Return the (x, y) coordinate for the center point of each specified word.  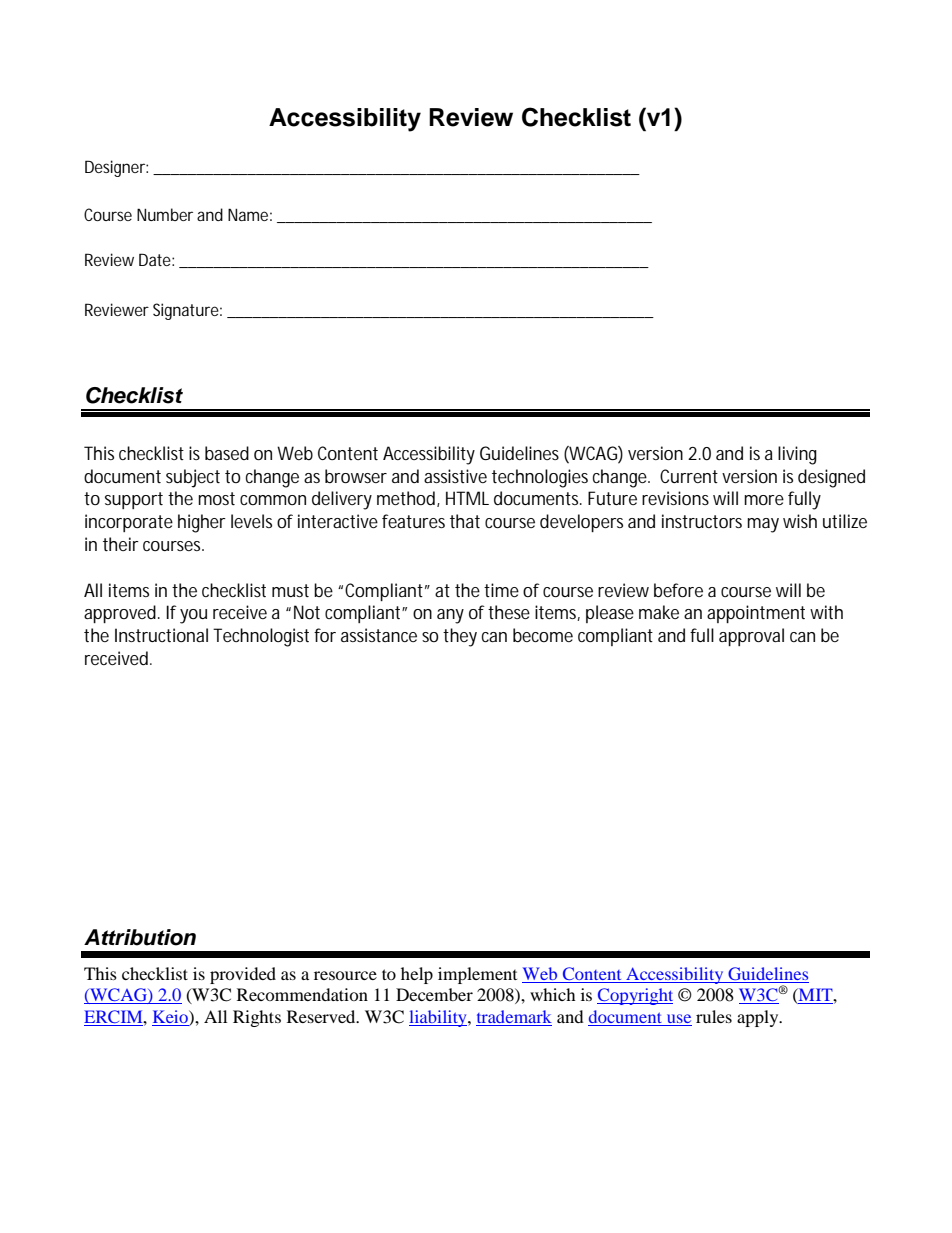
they (460, 637)
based (227, 453)
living (797, 455)
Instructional (161, 635)
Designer (116, 168)
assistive (455, 476)
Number (165, 214)
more (764, 500)
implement (477, 975)
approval (751, 637)
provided (243, 975)
